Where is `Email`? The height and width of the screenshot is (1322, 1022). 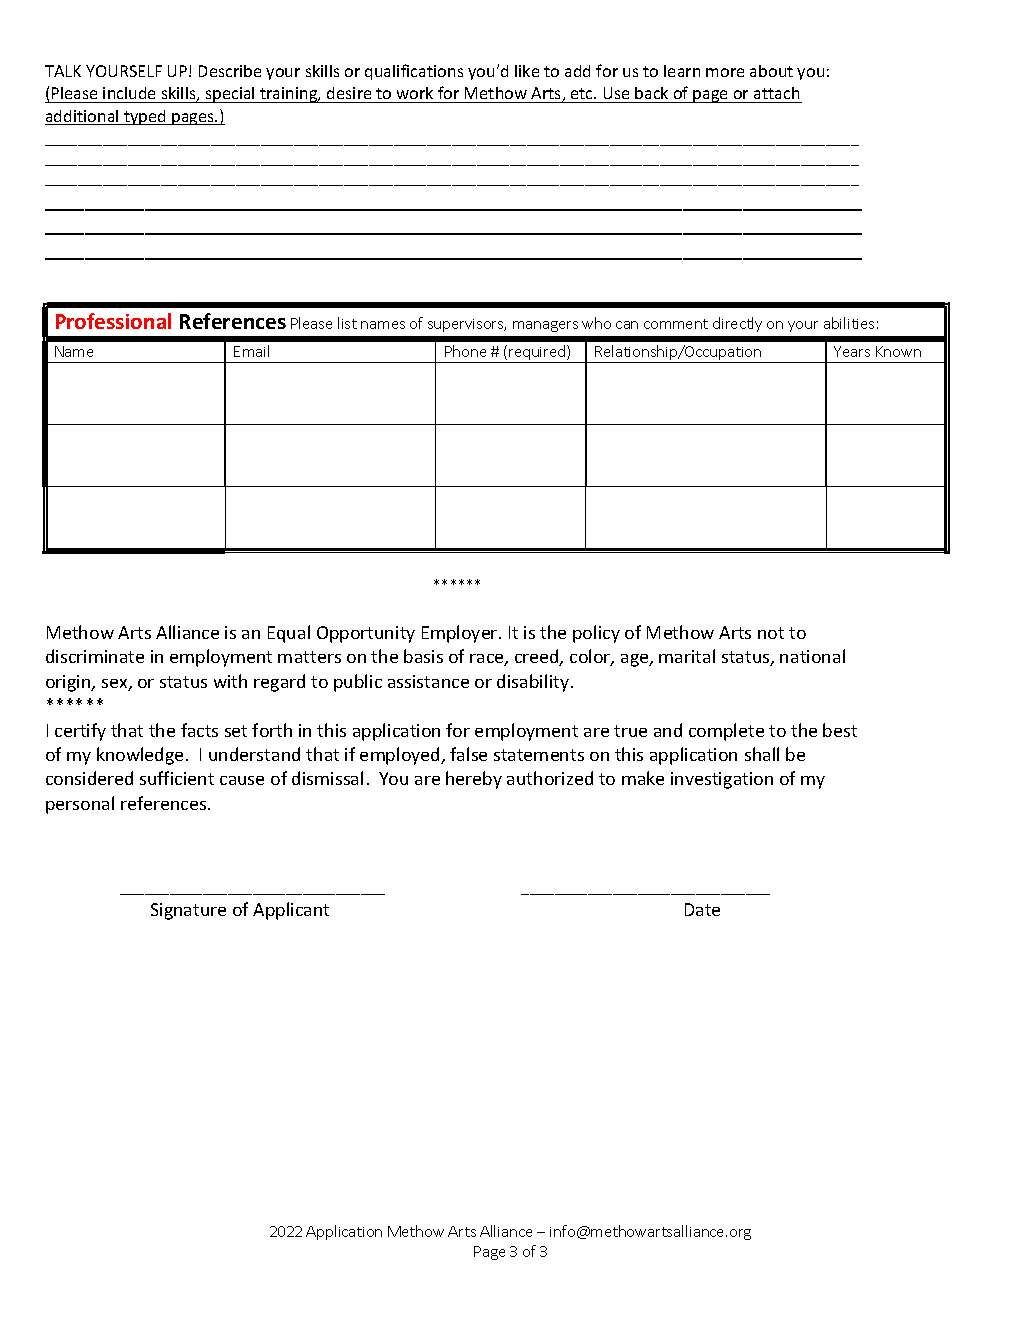 Email is located at coordinates (251, 351).
